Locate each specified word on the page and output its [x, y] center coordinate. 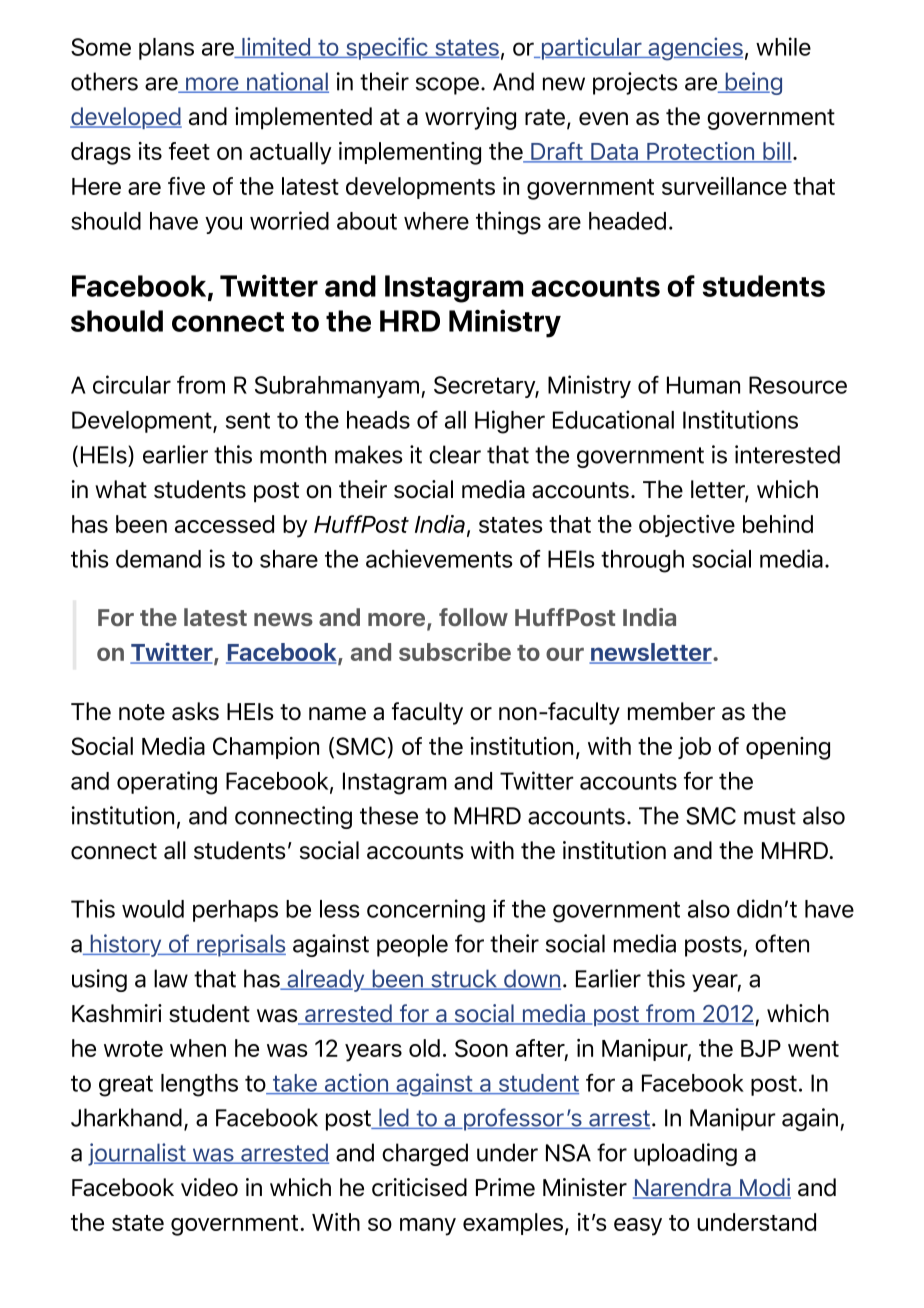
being [752, 83]
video [209, 1187]
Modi [764, 1188]
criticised [419, 1187]
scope [447, 86]
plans [166, 49]
